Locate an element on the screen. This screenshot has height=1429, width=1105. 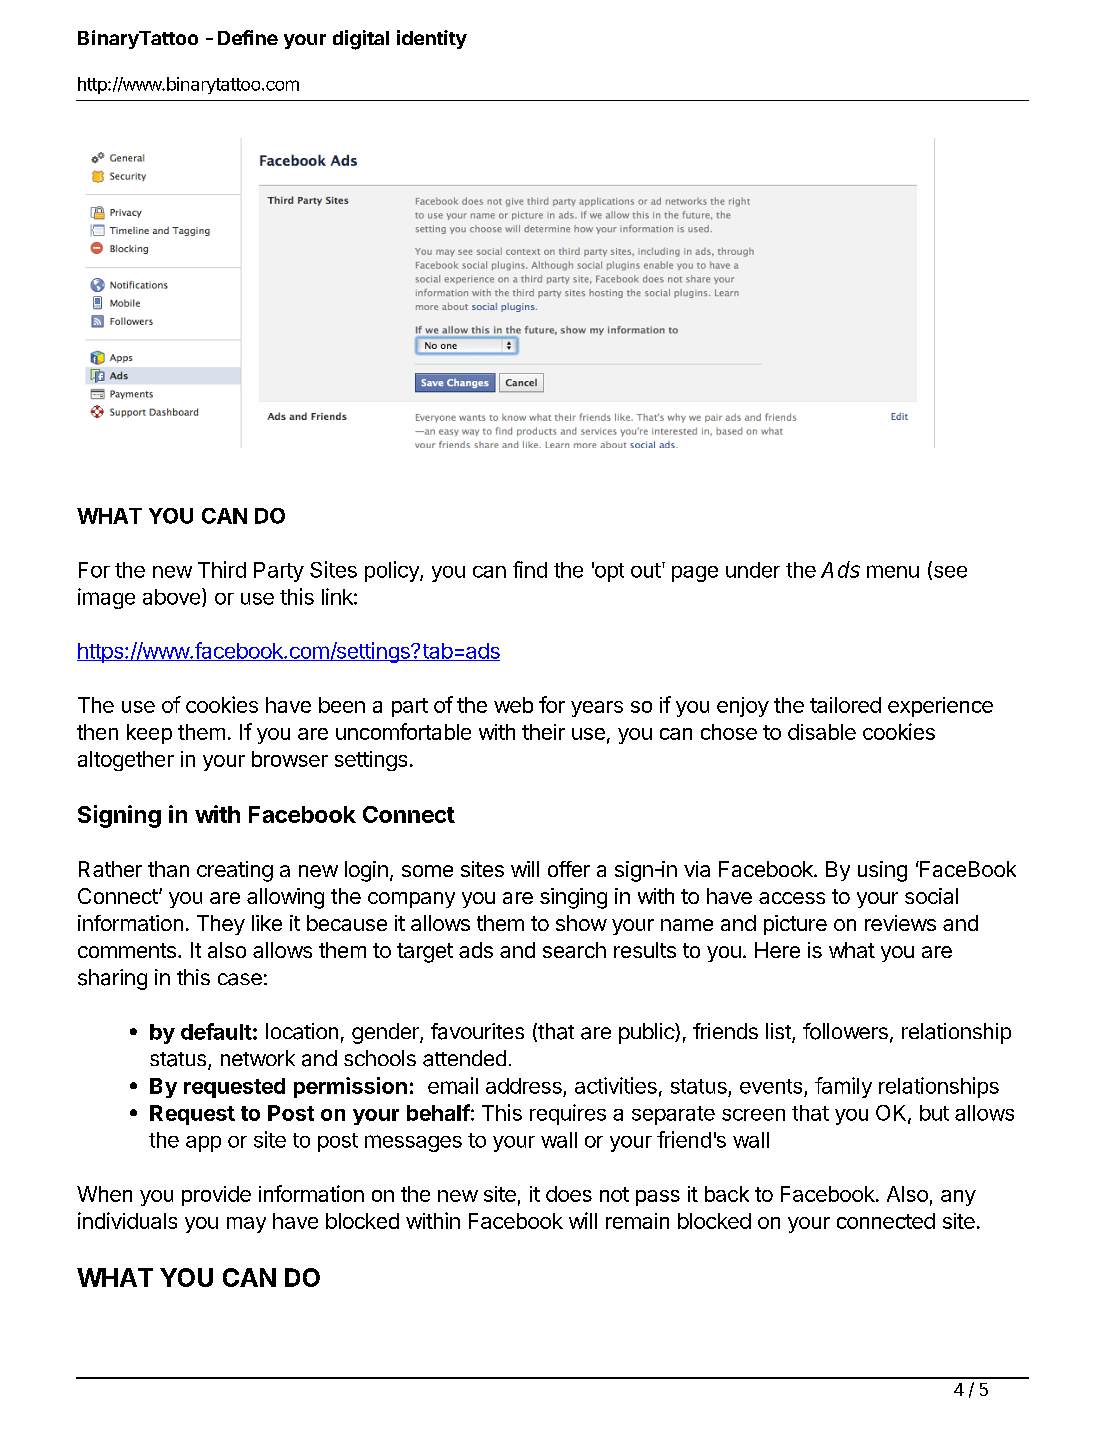
web is located at coordinates (513, 705).
